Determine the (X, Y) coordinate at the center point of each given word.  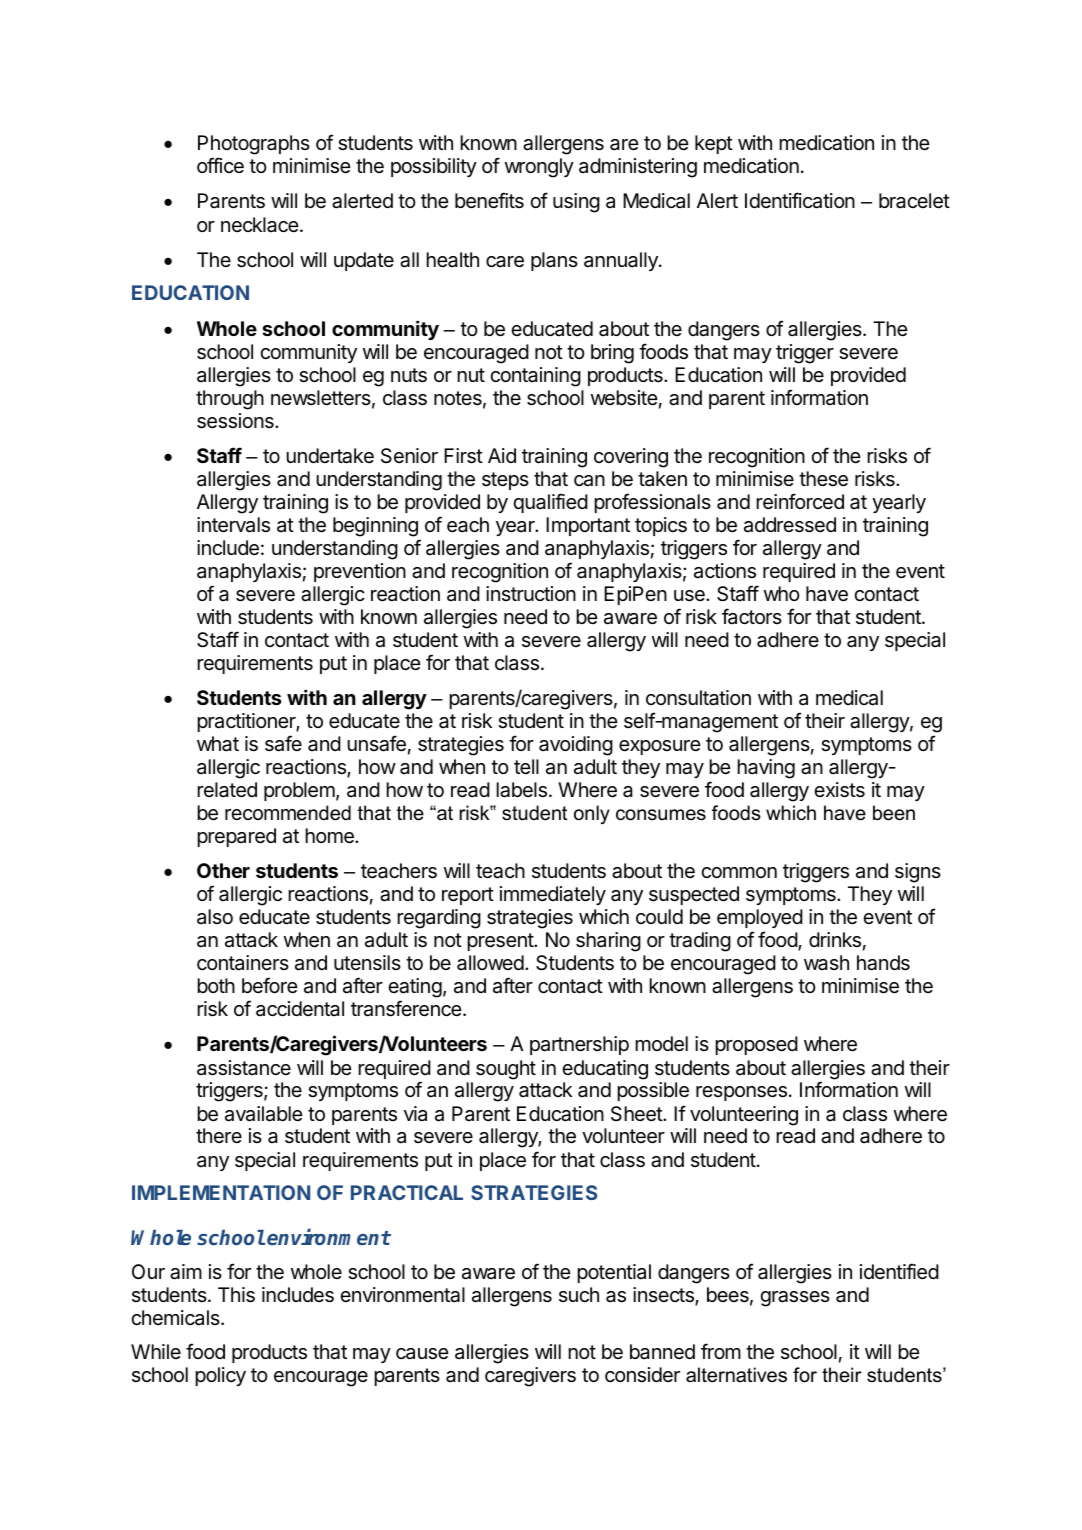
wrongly (539, 168)
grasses (795, 1299)
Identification (800, 200)
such (579, 1294)
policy (220, 1376)
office (220, 165)
